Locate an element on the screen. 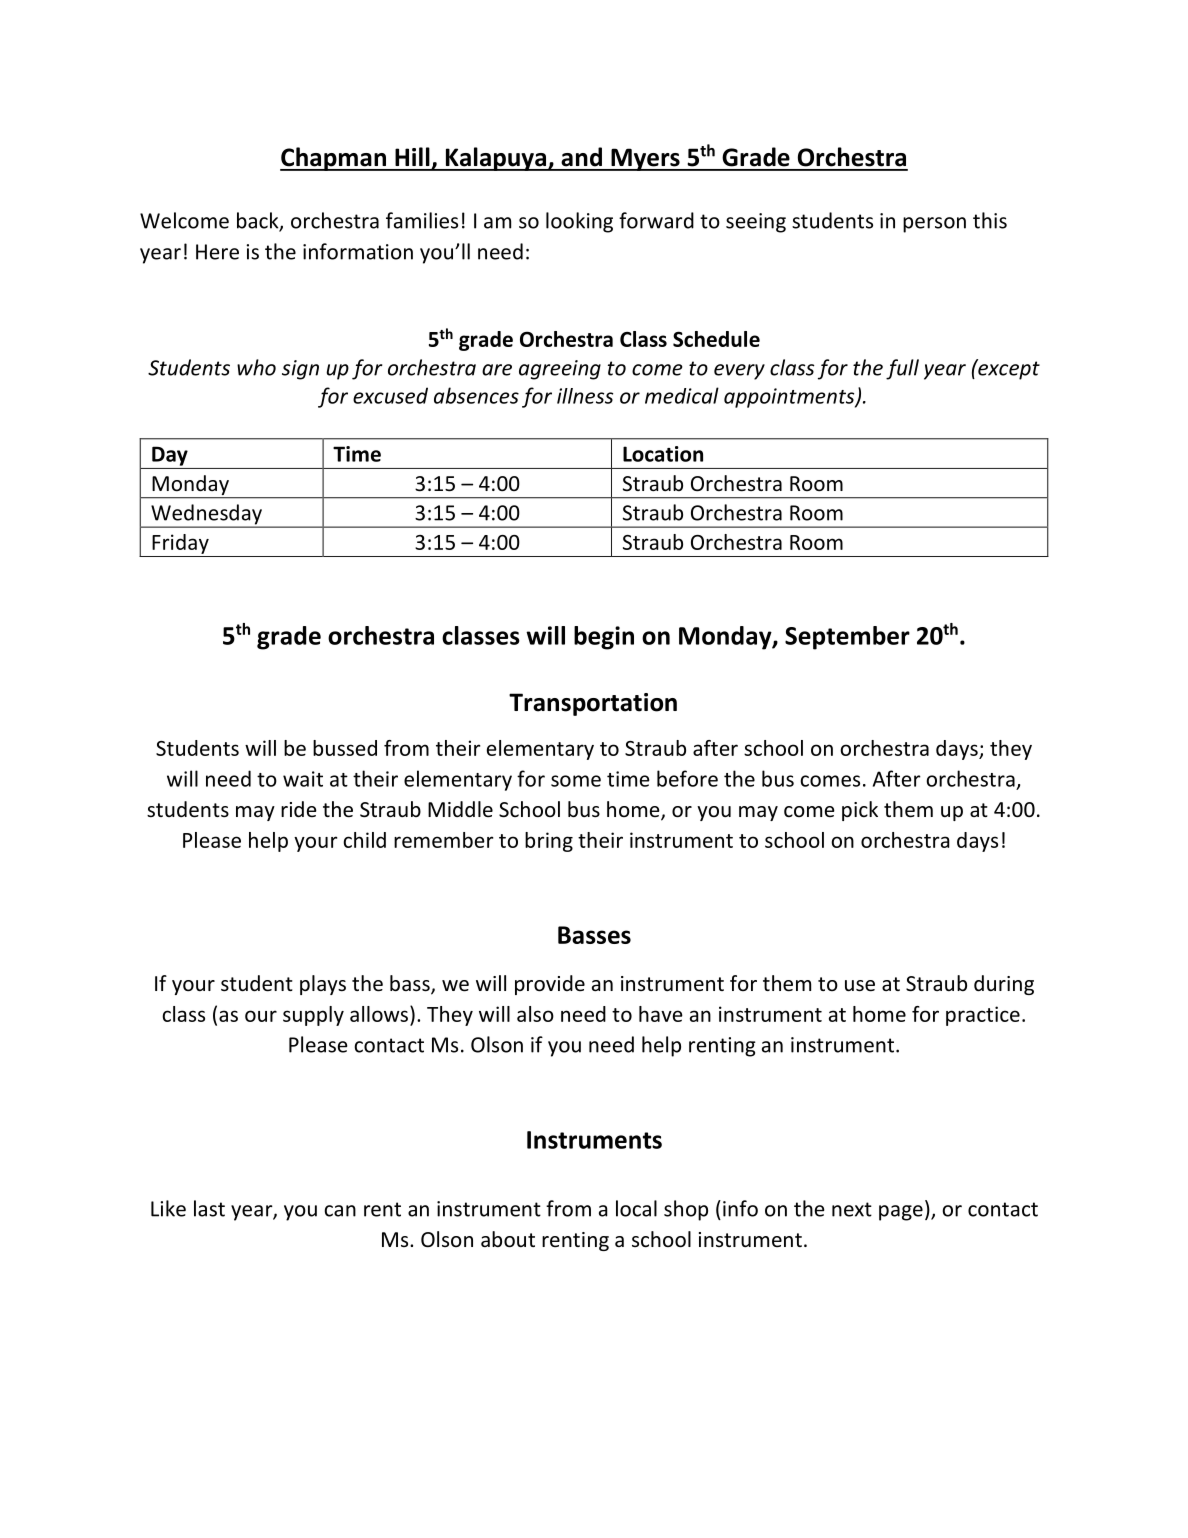 The width and height of the screenshot is (1188, 1538). provide is located at coordinates (550, 985).
